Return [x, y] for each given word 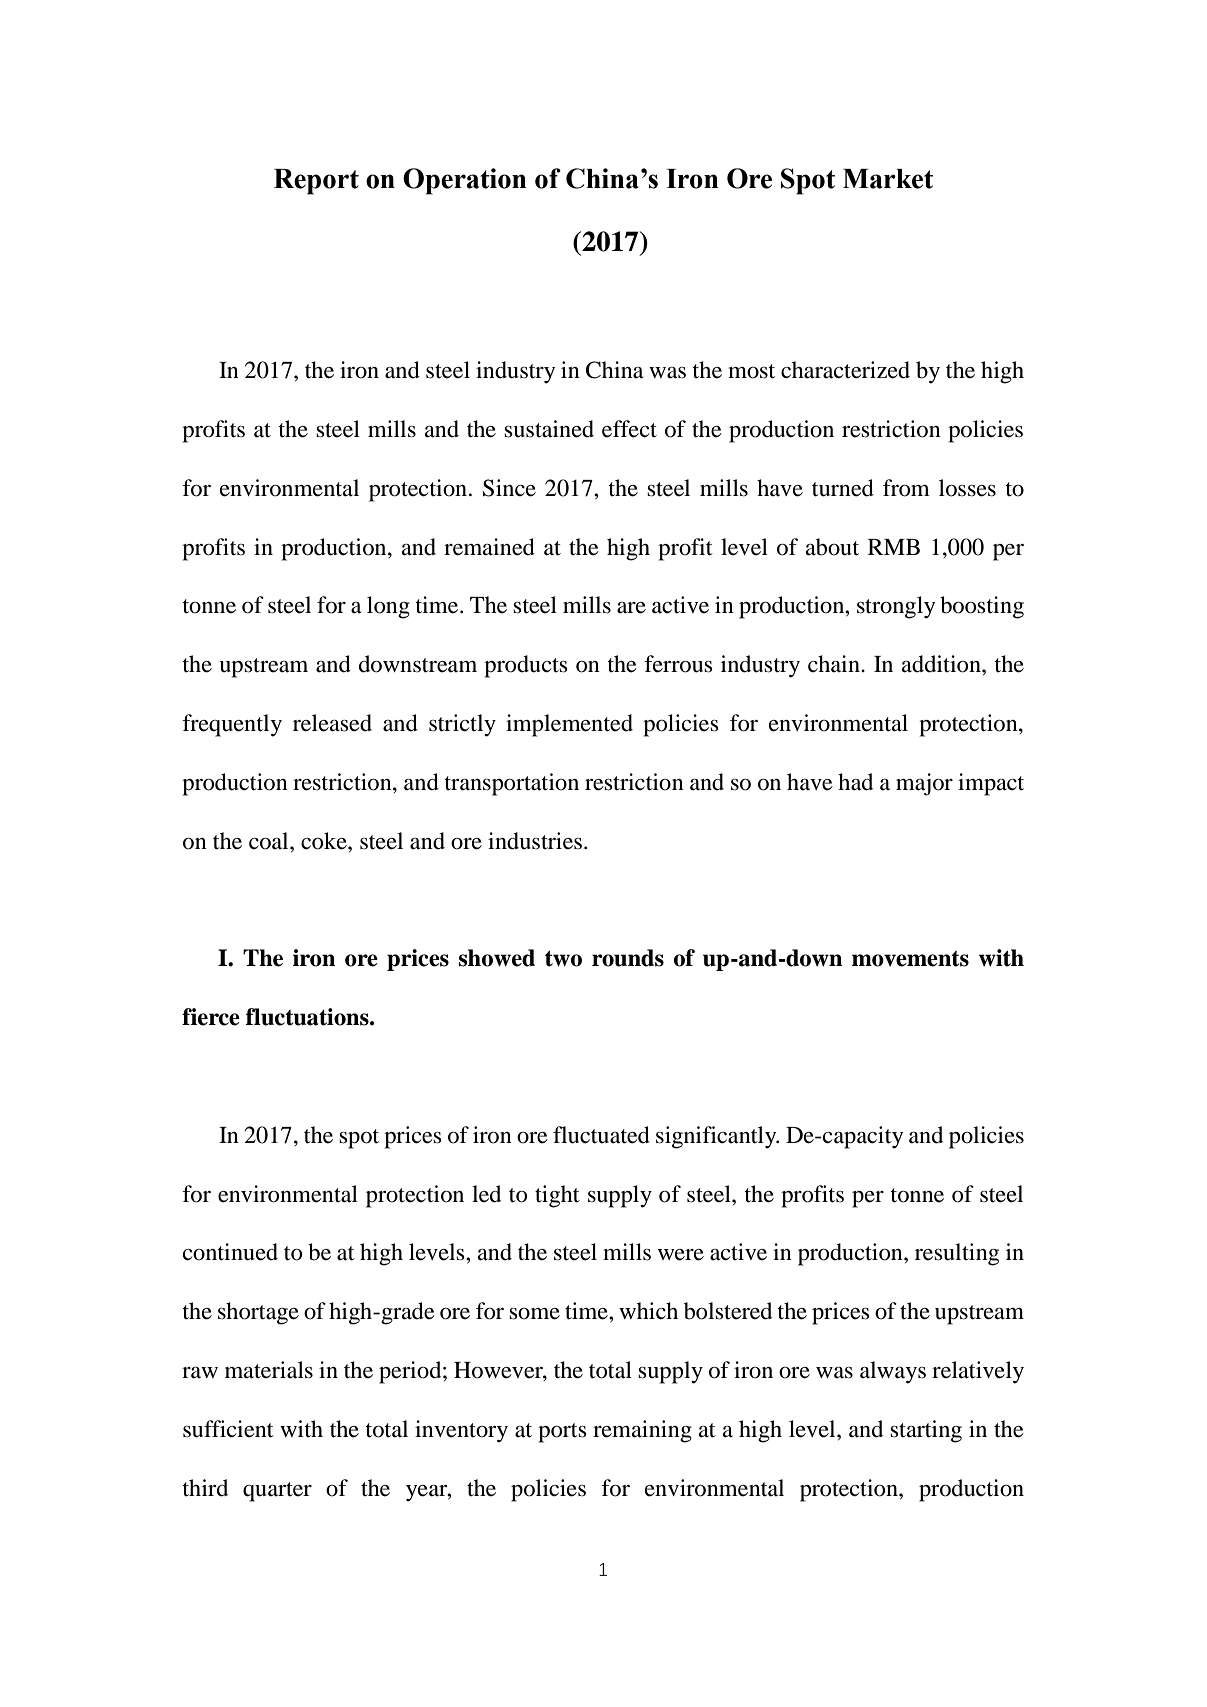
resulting [957, 1254]
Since [509, 488]
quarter [277, 1492]
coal [270, 841]
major [924, 784]
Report [316, 182]
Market [888, 179]
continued [230, 1252]
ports [562, 1433]
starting [926, 1431]
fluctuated [601, 1135]
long [388, 607]
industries [535, 841]
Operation [465, 181]
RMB [894, 547]
